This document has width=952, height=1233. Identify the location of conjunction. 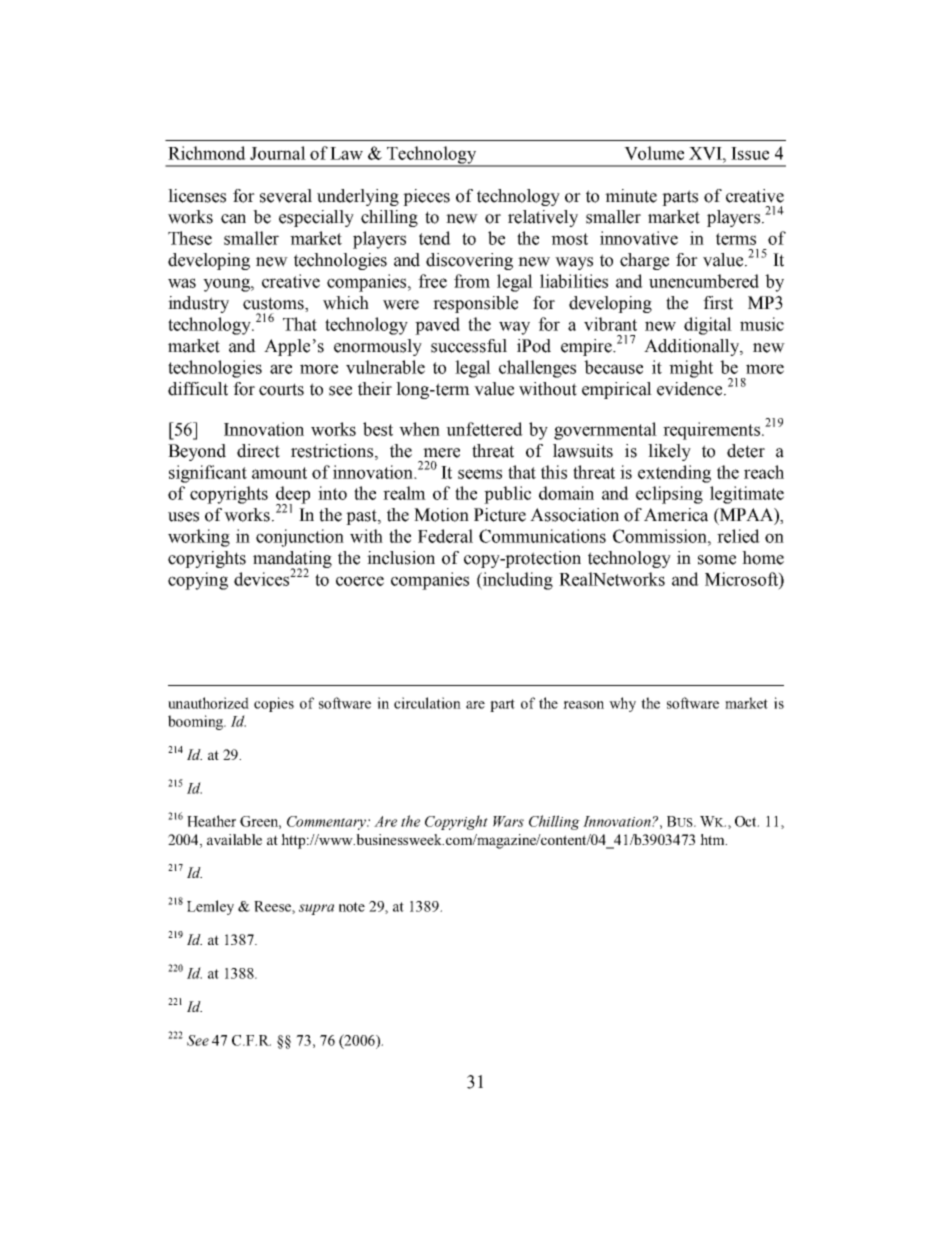
(300, 538).
